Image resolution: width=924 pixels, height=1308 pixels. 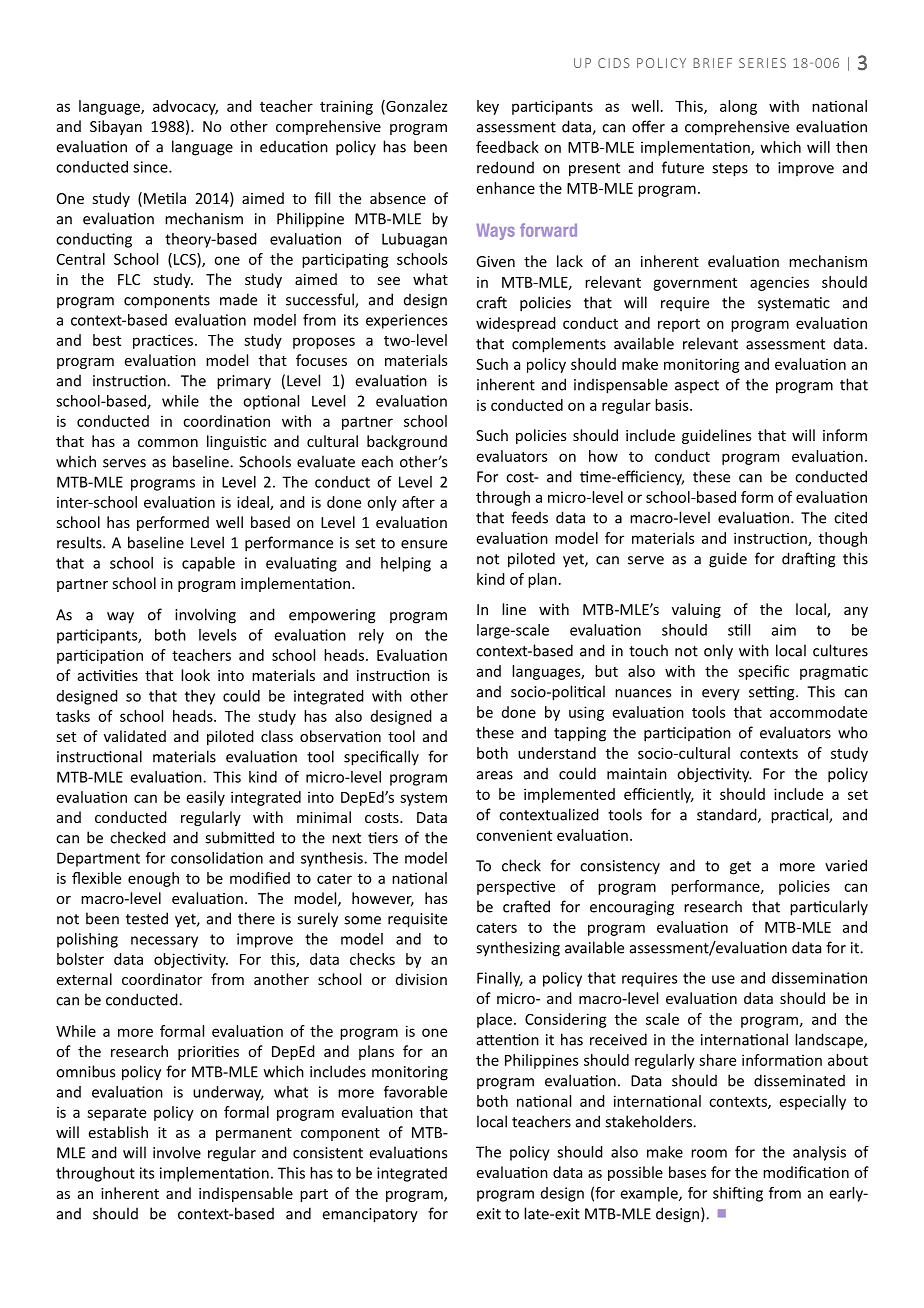 What do you see at coordinates (738, 107) in the page?
I see `along` at bounding box center [738, 107].
